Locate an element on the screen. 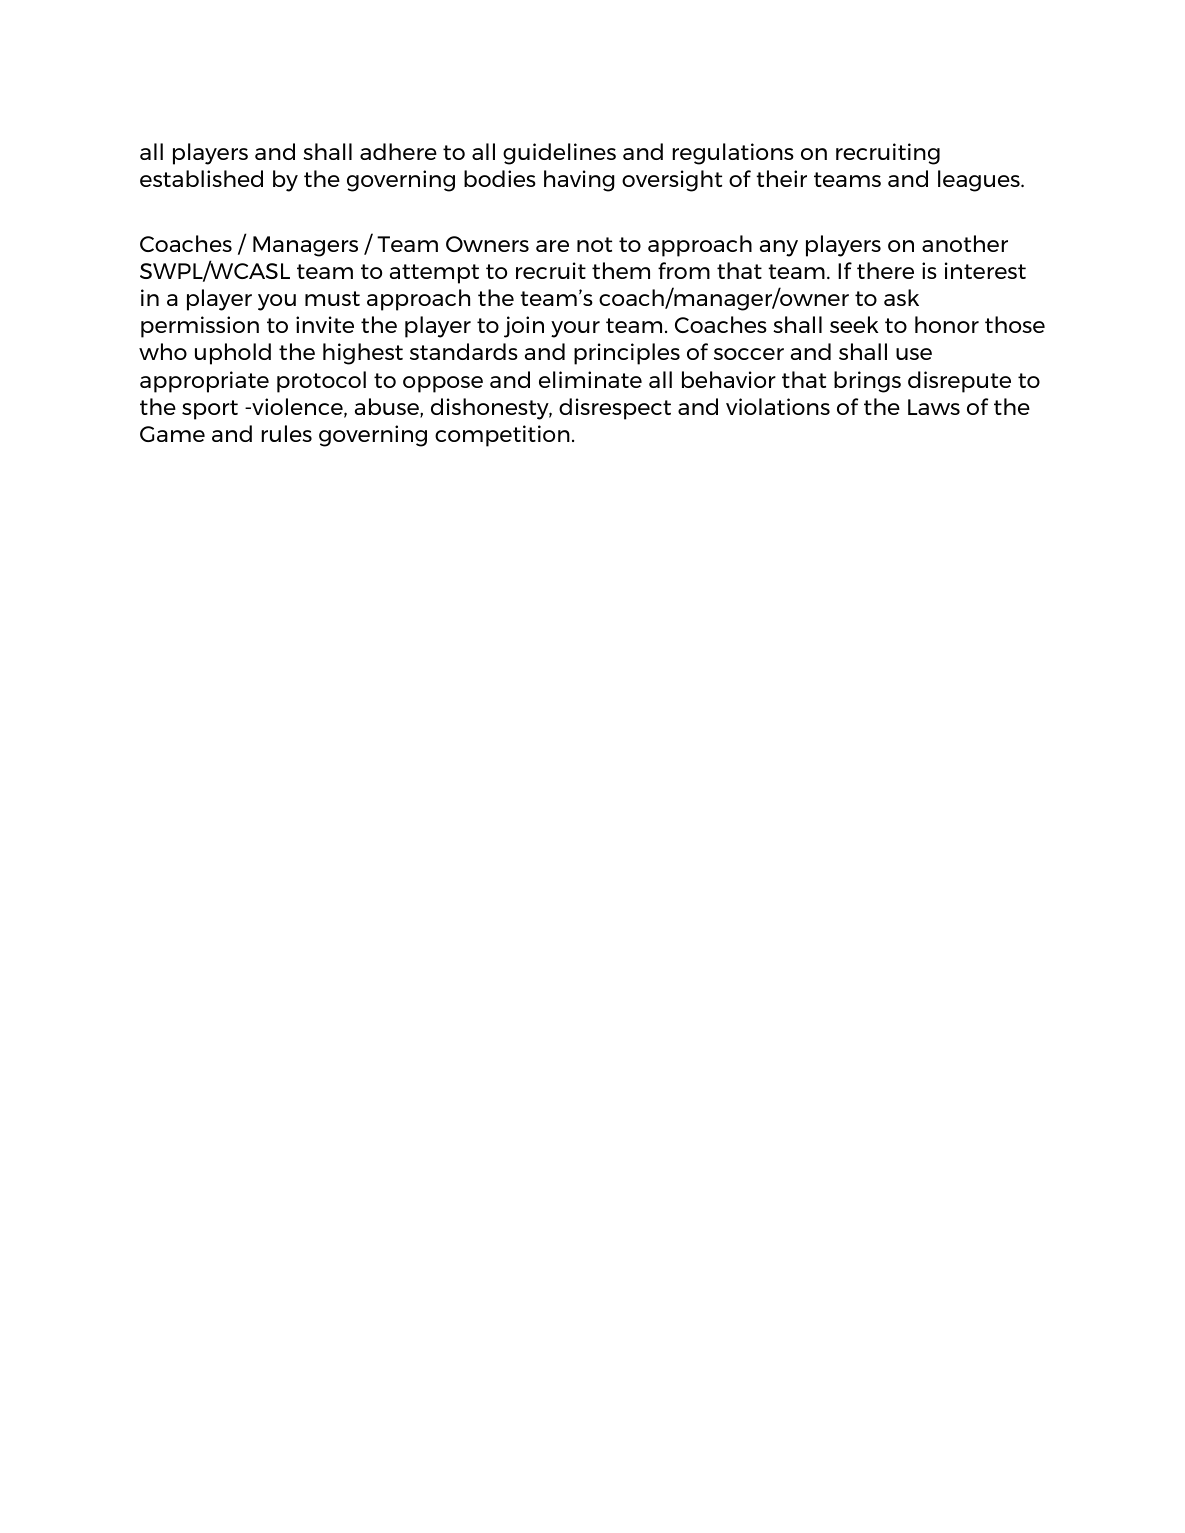 Image resolution: width=1185 pixels, height=1533 pixels. leagues is located at coordinates (980, 181).
